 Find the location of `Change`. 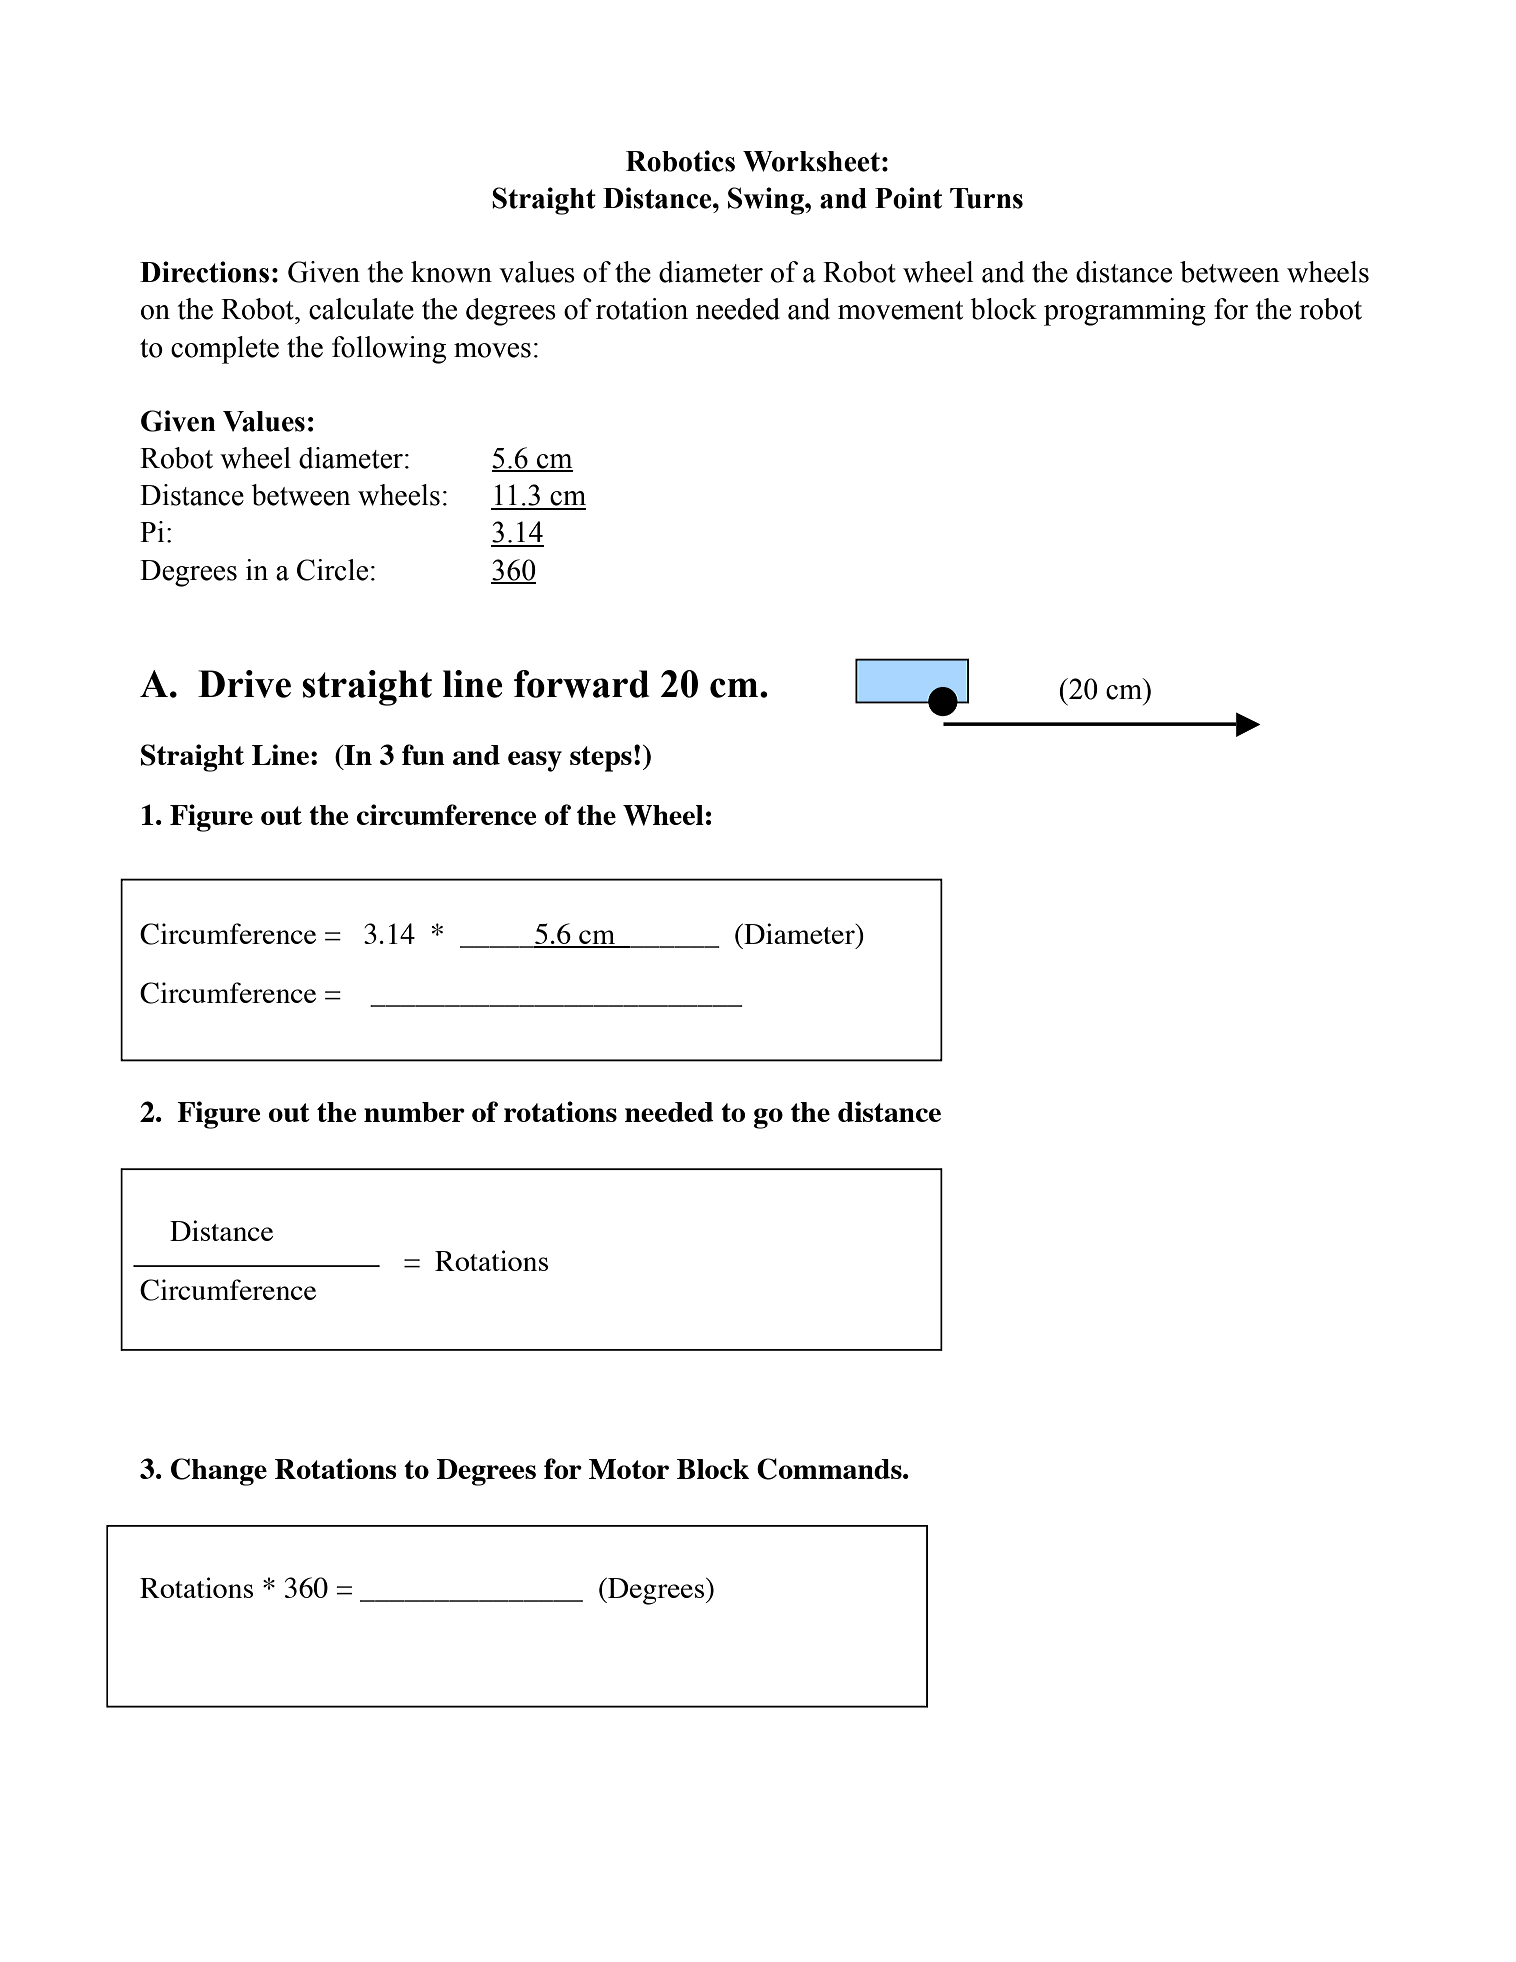

Change is located at coordinates (219, 1472).
